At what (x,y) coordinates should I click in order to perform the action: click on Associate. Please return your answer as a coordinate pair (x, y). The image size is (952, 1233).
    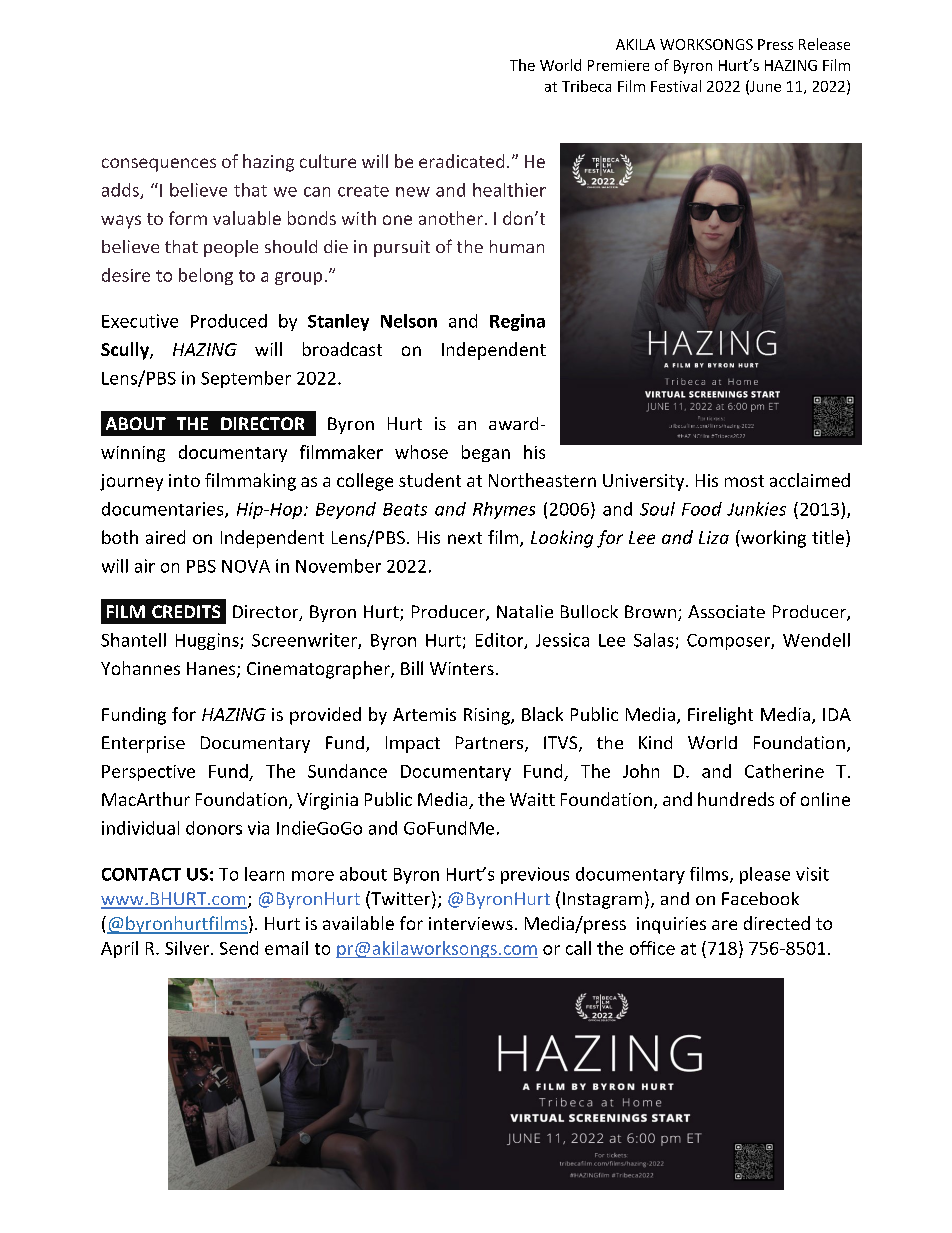
    Looking at the image, I should click on (726, 611).
